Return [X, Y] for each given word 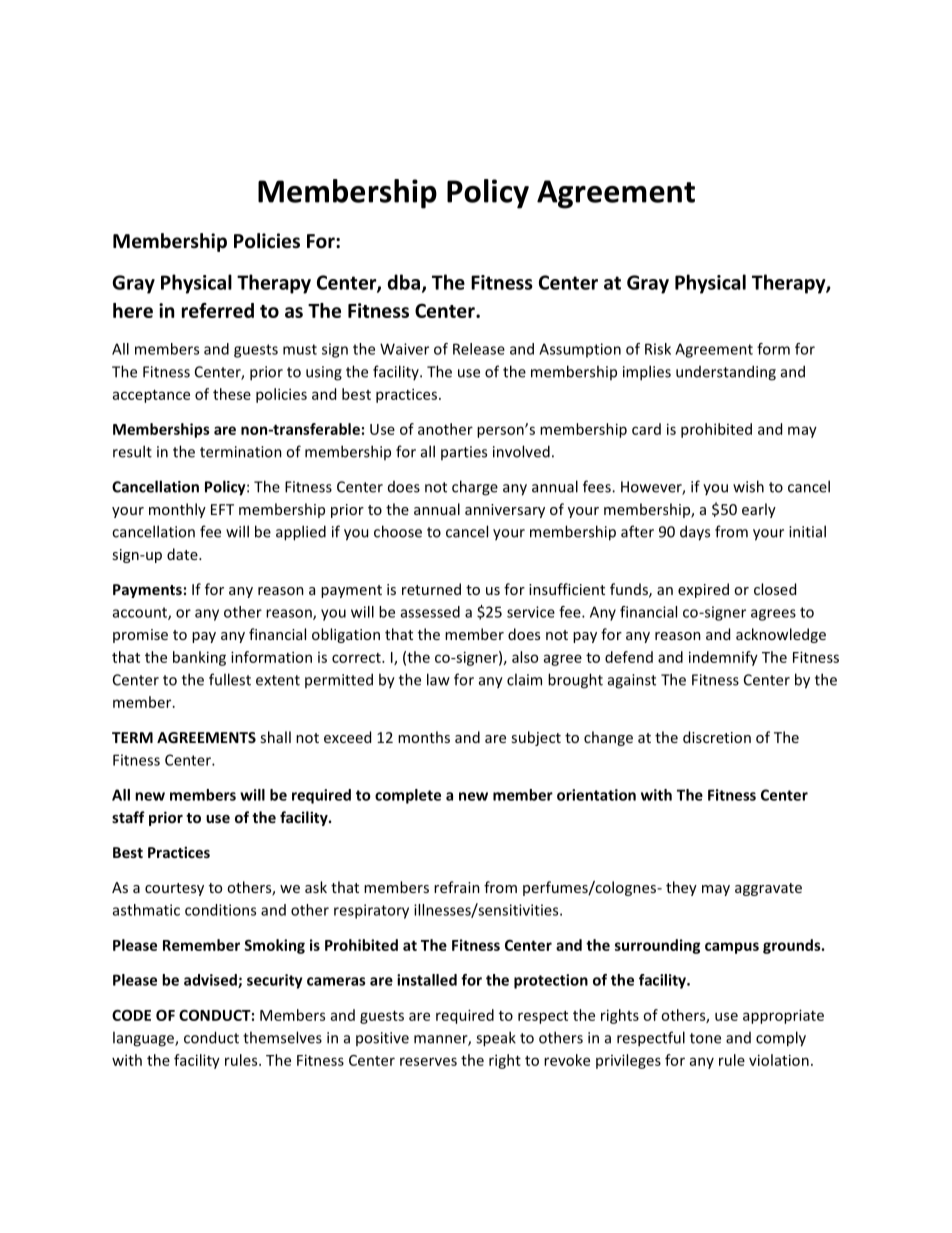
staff [128, 817]
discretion [717, 737]
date [183, 554]
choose [398, 531]
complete [408, 796]
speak [496, 1039]
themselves [282, 1037]
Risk [658, 349]
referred [218, 310]
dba [404, 282]
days [695, 533]
